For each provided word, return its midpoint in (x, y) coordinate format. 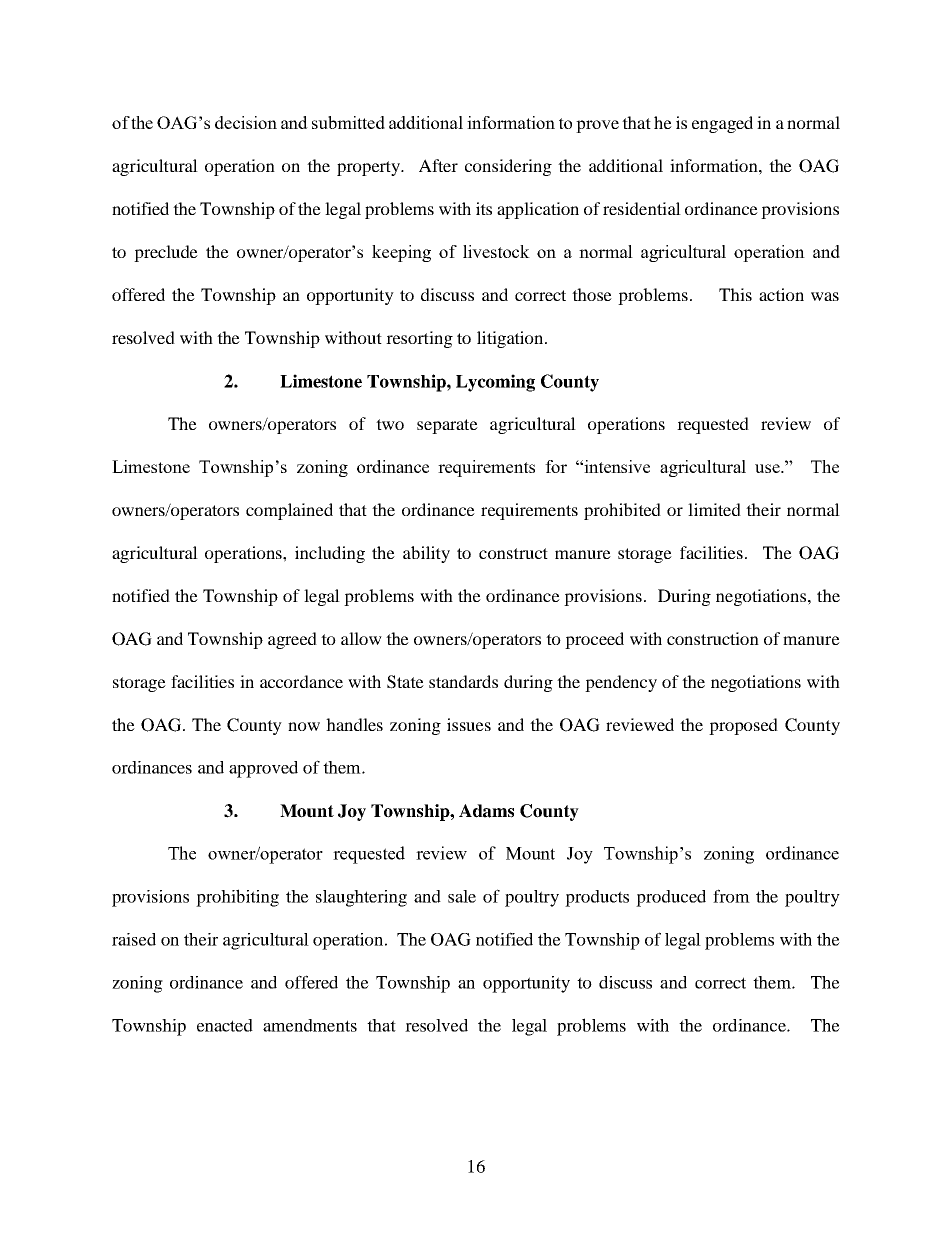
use (768, 468)
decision (246, 122)
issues (469, 724)
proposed (743, 726)
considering (508, 167)
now (304, 726)
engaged (722, 124)
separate (447, 426)
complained (289, 511)
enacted (225, 1025)
